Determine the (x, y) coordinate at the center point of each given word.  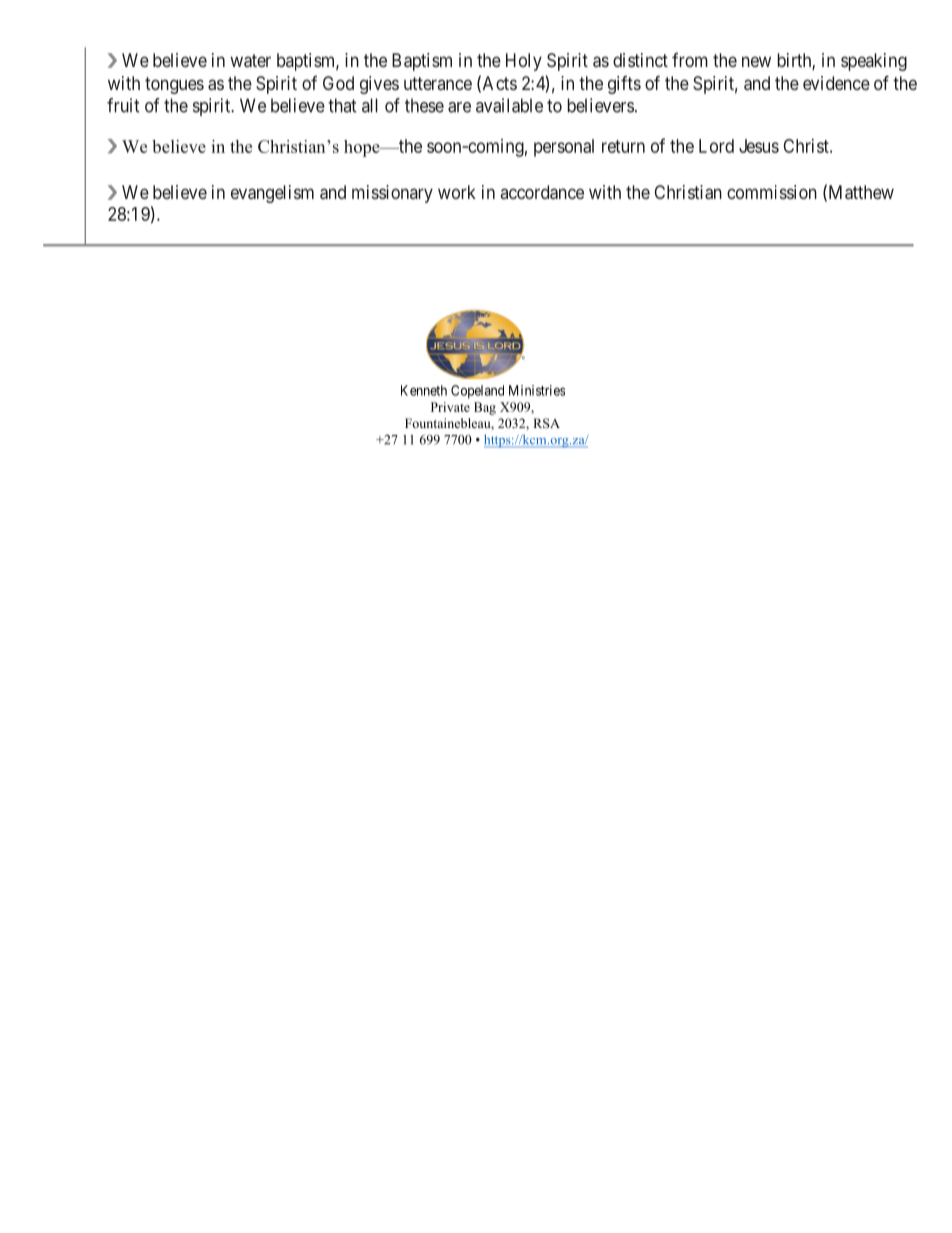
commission (772, 192)
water (250, 60)
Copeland (477, 392)
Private (450, 407)
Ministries (537, 390)
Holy (524, 62)
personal (564, 148)
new (756, 61)
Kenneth (424, 390)
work (457, 192)
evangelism (272, 194)
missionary (392, 194)
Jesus (759, 146)
